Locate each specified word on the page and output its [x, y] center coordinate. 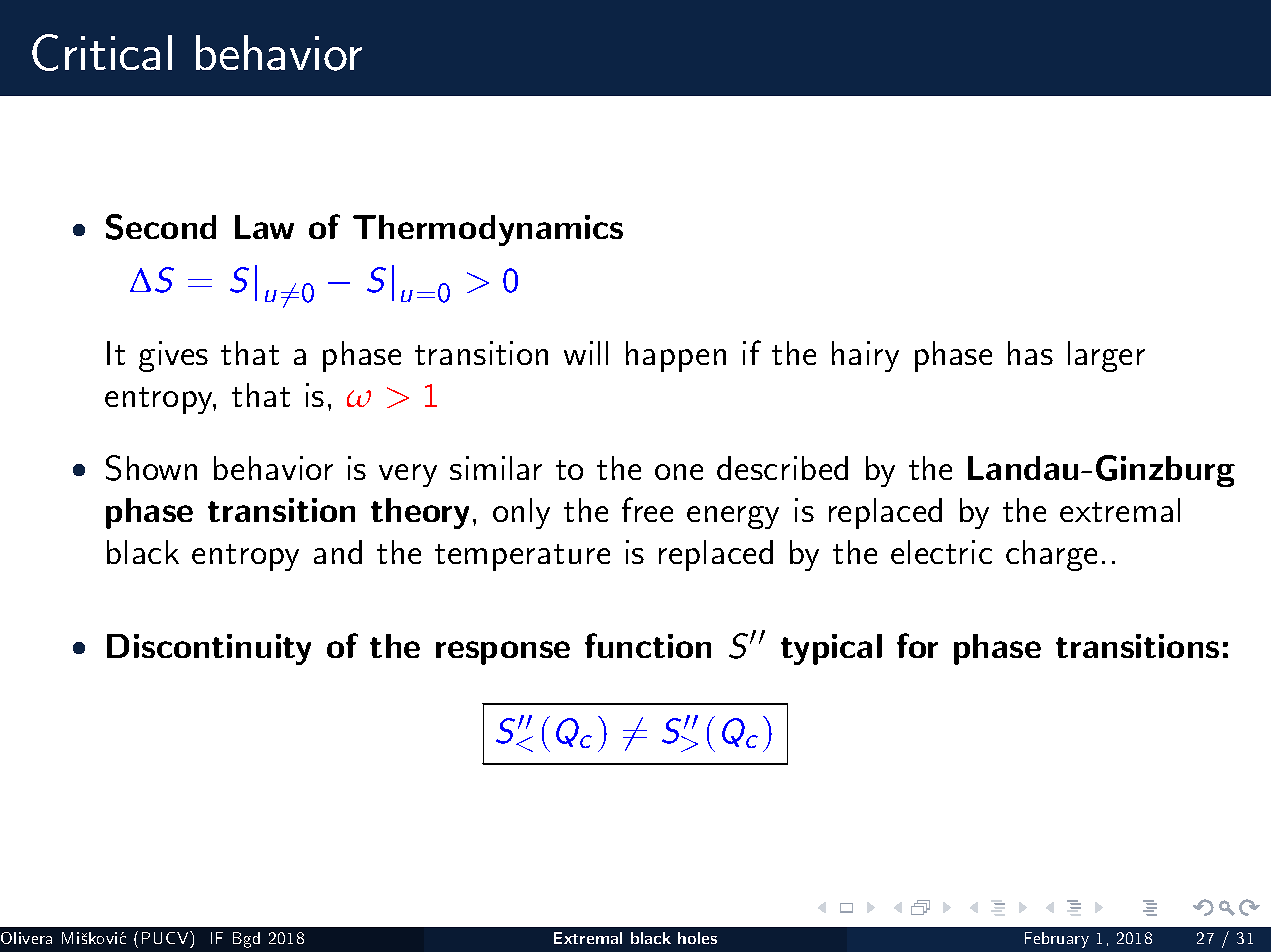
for [917, 645]
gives [173, 356]
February [1057, 940]
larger [1106, 356]
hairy [865, 356]
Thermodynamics [488, 230]
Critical [102, 52]
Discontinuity [209, 649]
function [648, 645]
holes [697, 938]
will [586, 353]
